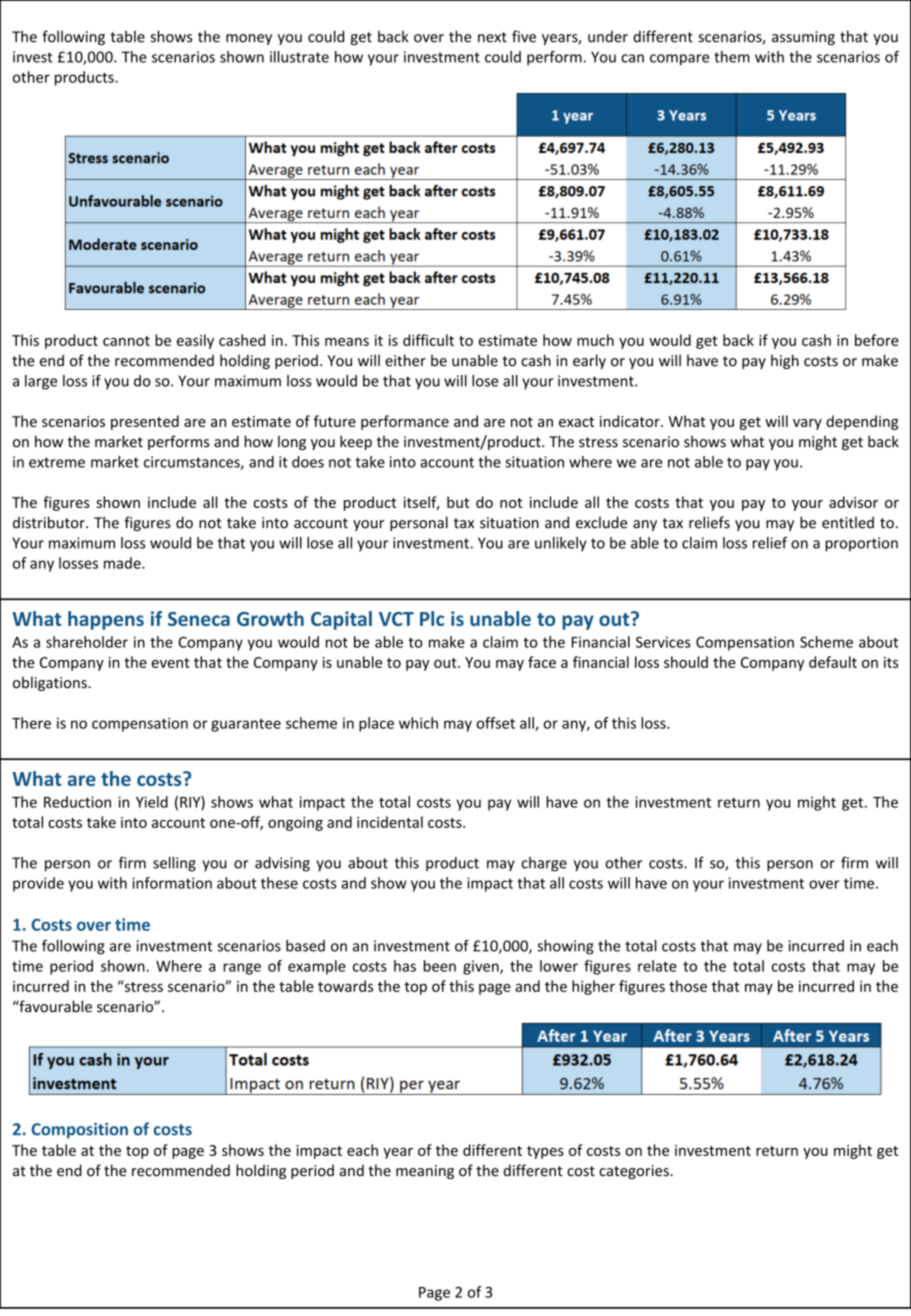 This document has width=911, height=1316. What do you see at coordinates (79, 1131) in the document?
I see `Composition` at bounding box center [79, 1131].
